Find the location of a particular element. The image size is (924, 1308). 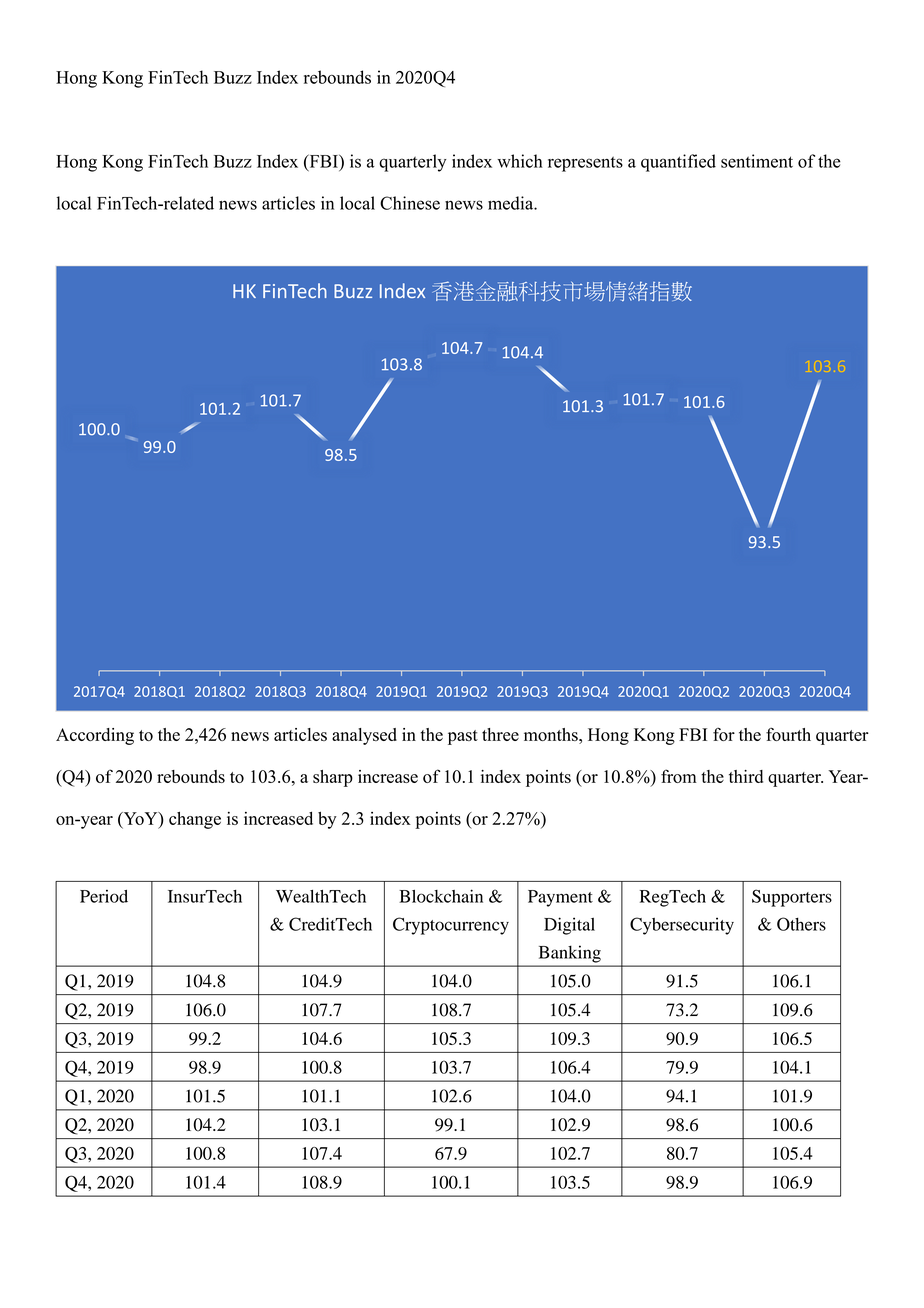

Chinese is located at coordinates (410, 203).
